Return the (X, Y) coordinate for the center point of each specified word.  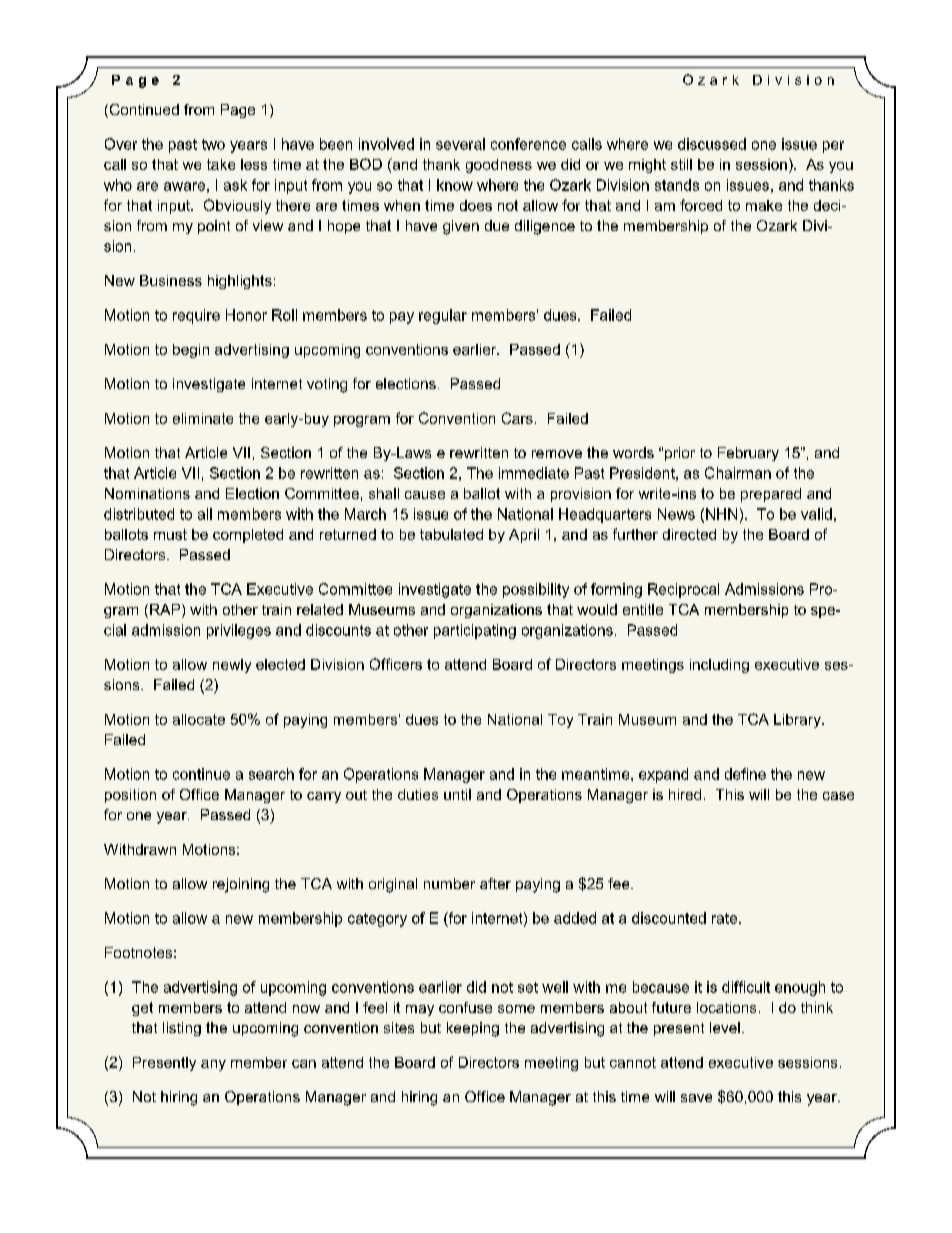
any (213, 1065)
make (764, 205)
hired (685, 794)
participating (475, 631)
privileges (239, 631)
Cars (517, 418)
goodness (499, 166)
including (719, 666)
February (748, 454)
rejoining (241, 885)
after (495, 883)
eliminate (203, 418)
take (221, 164)
